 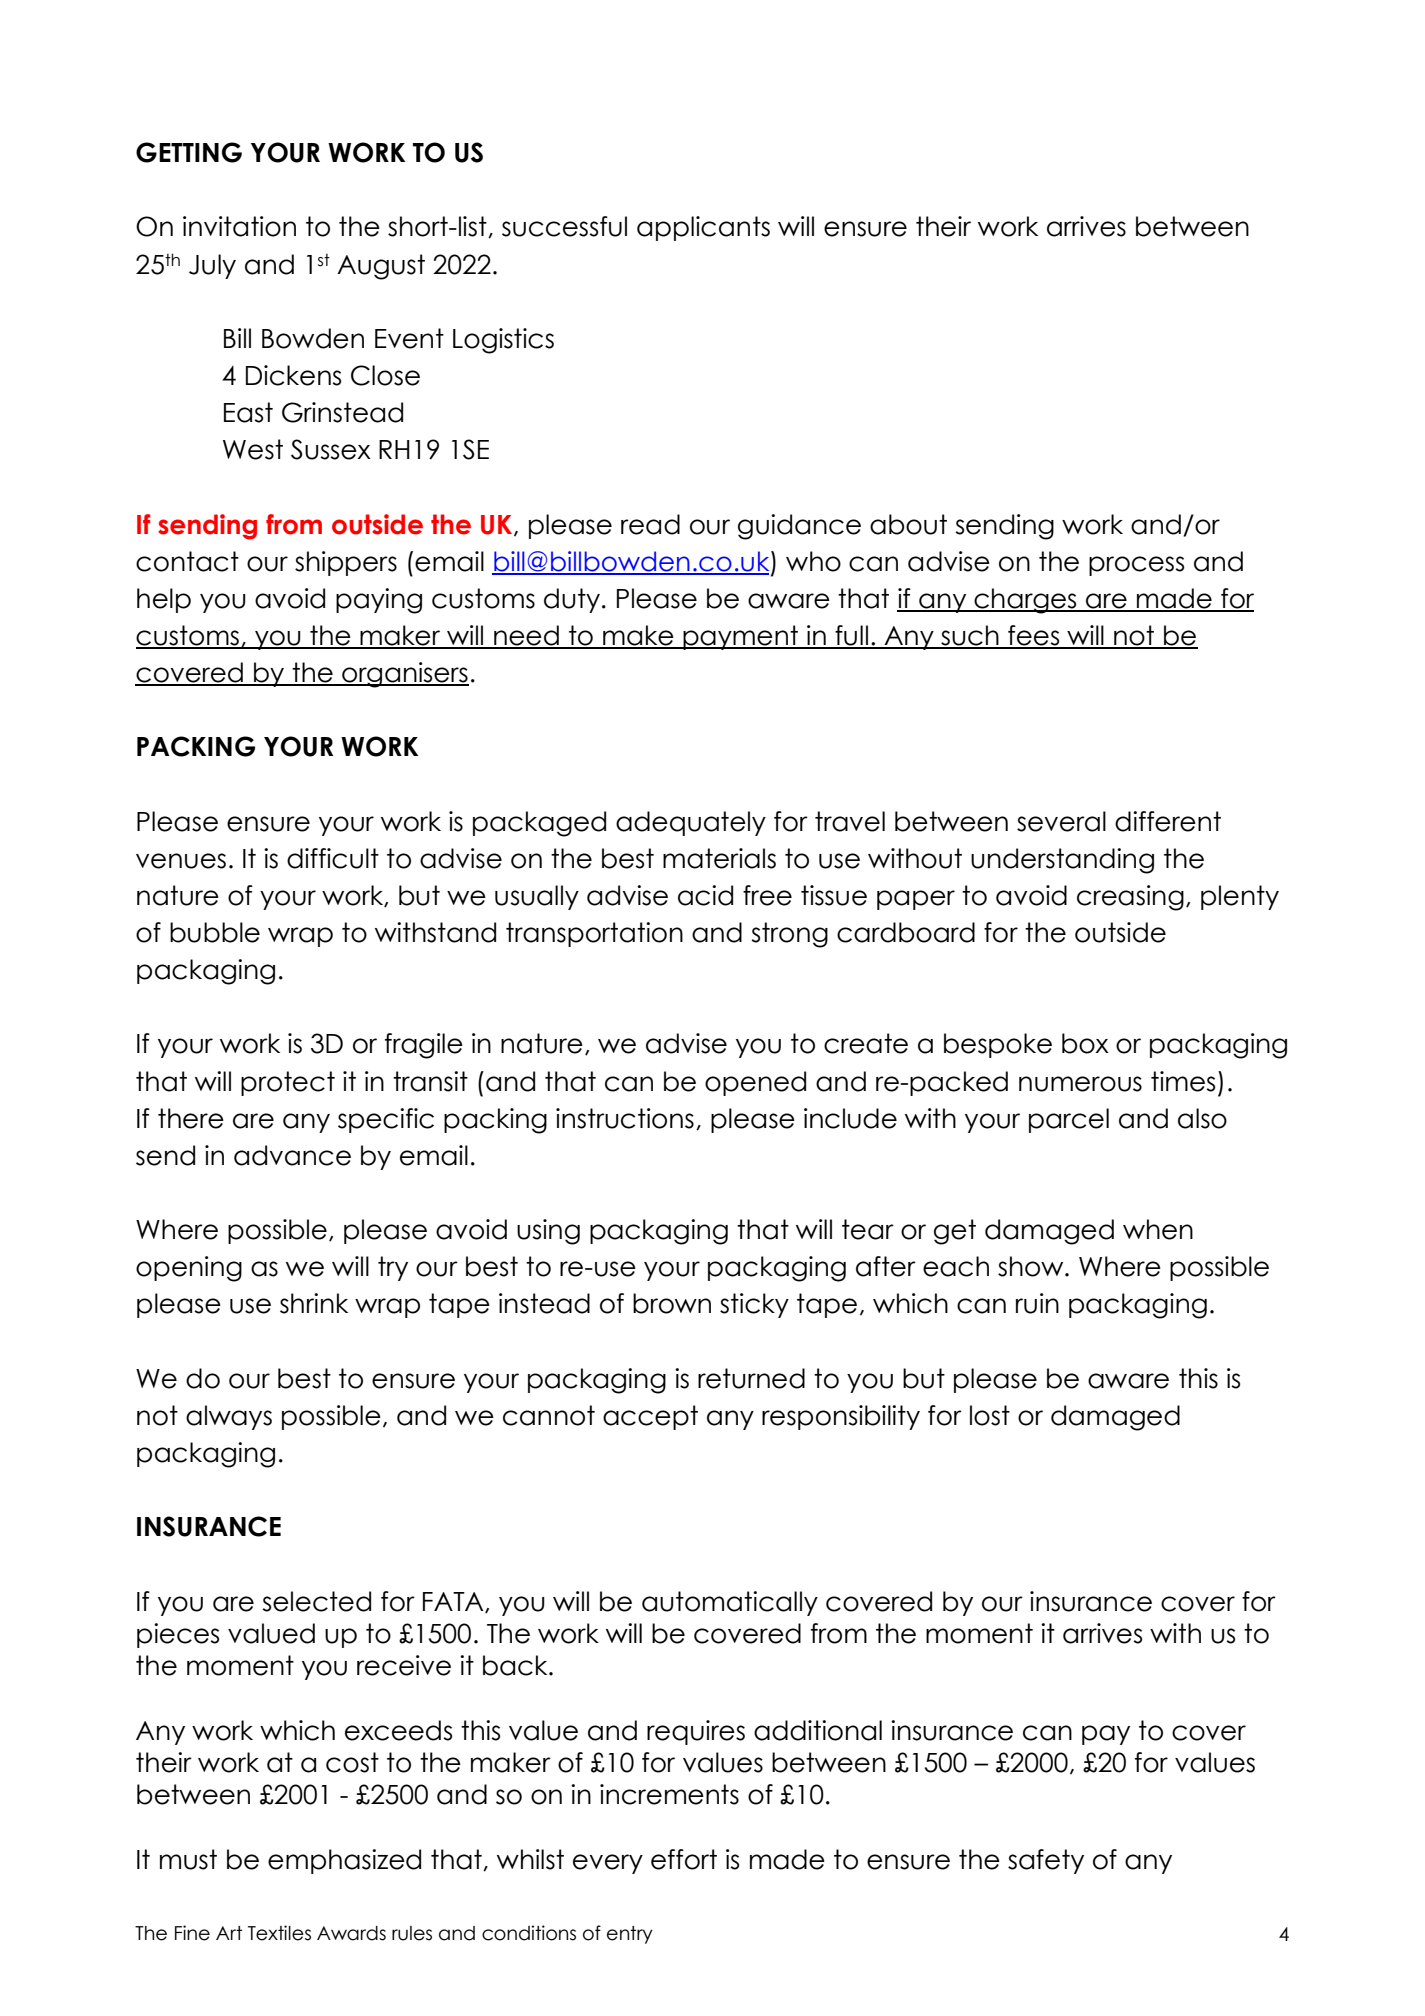 I want to click on shrink, so click(x=314, y=1303).
